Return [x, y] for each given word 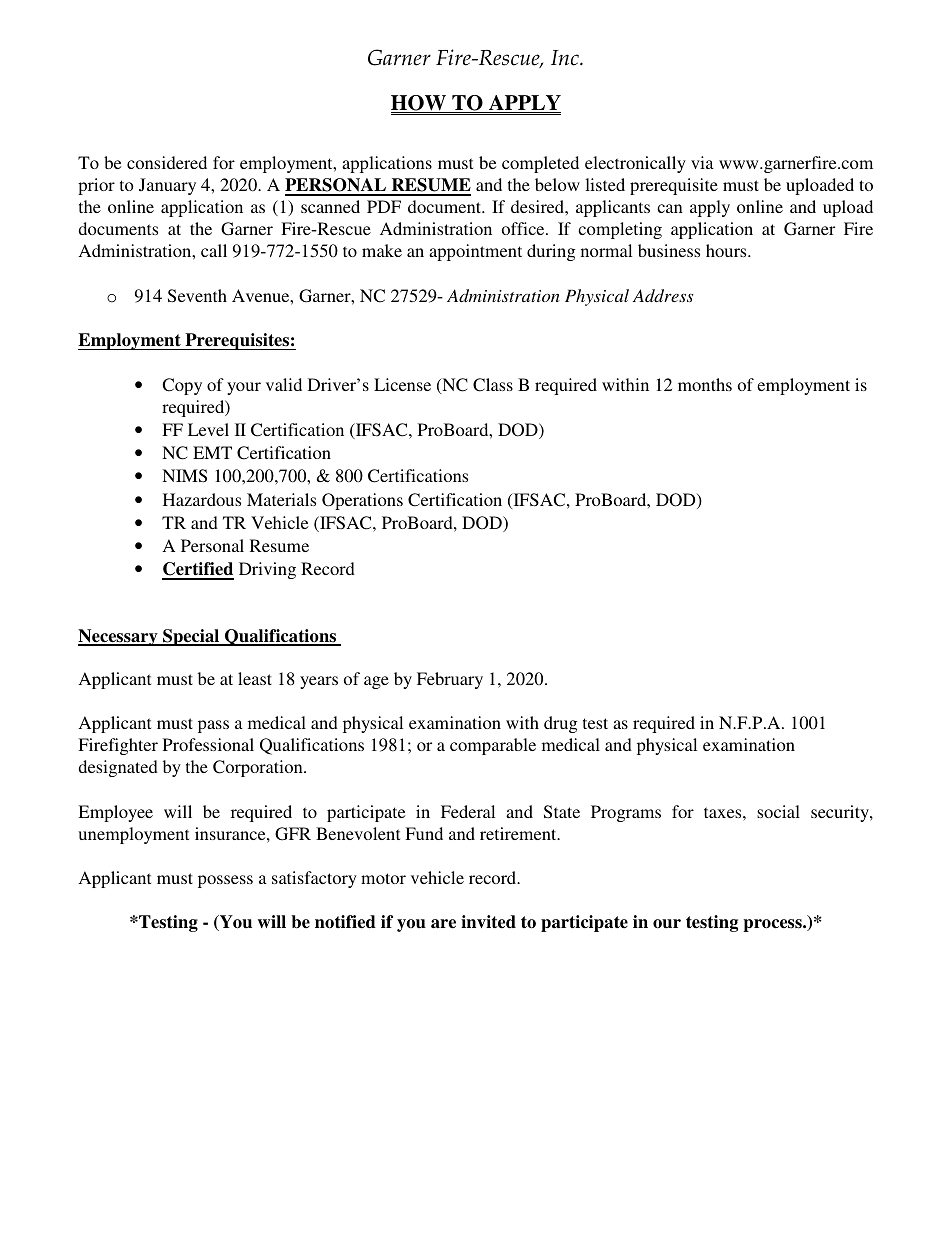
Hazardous [202, 499]
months [705, 384]
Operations [362, 501]
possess [225, 881]
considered [167, 162]
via [702, 162]
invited [488, 922]
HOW [420, 104]
